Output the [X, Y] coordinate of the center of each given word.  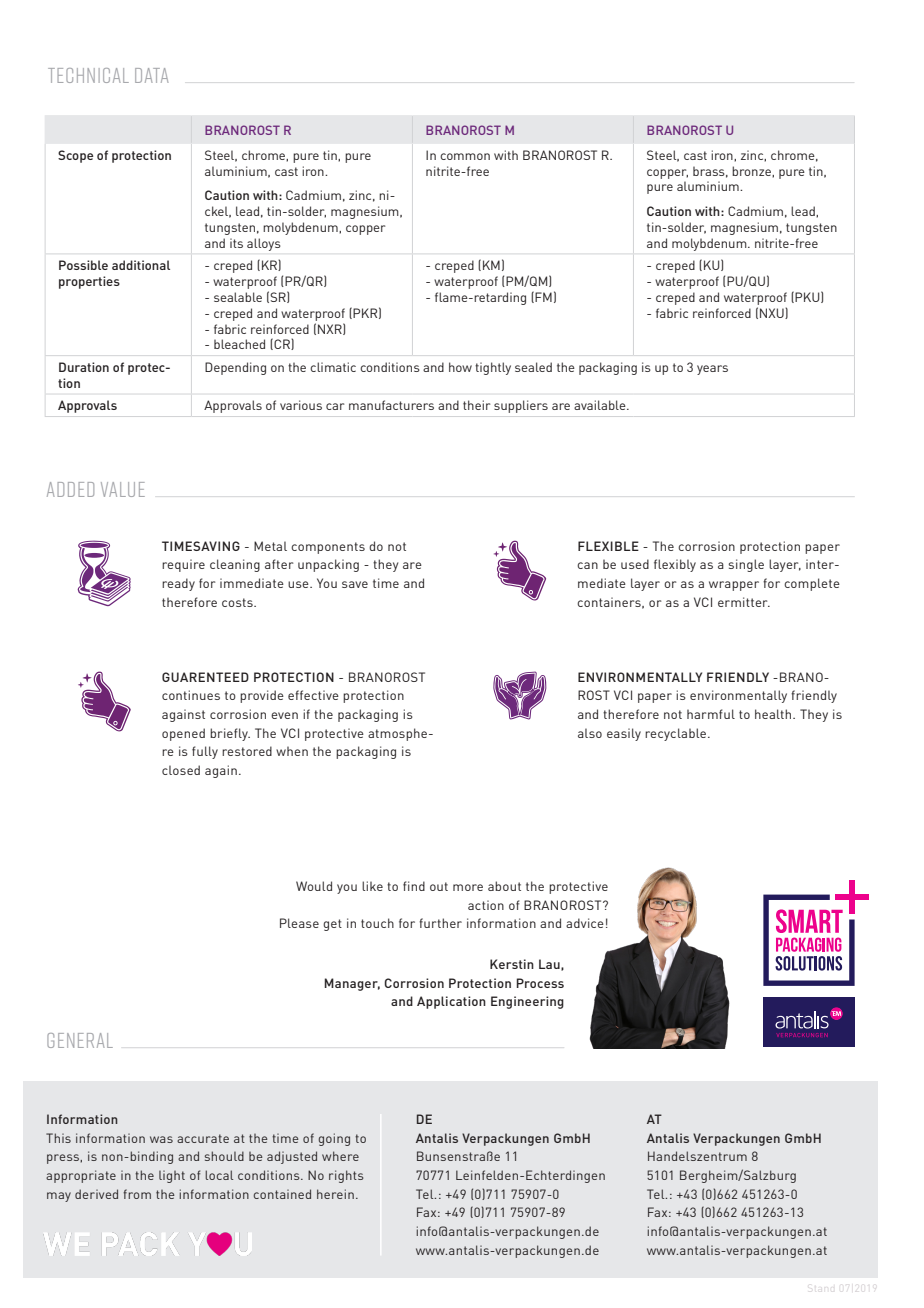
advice [585, 923]
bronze [752, 171]
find [414, 886]
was [161, 1139]
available [601, 405]
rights [346, 1176]
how [460, 367]
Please [299, 923]
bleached [239, 344]
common [465, 156]
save [355, 584]
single [746, 565]
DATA [152, 75]
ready [178, 584]
